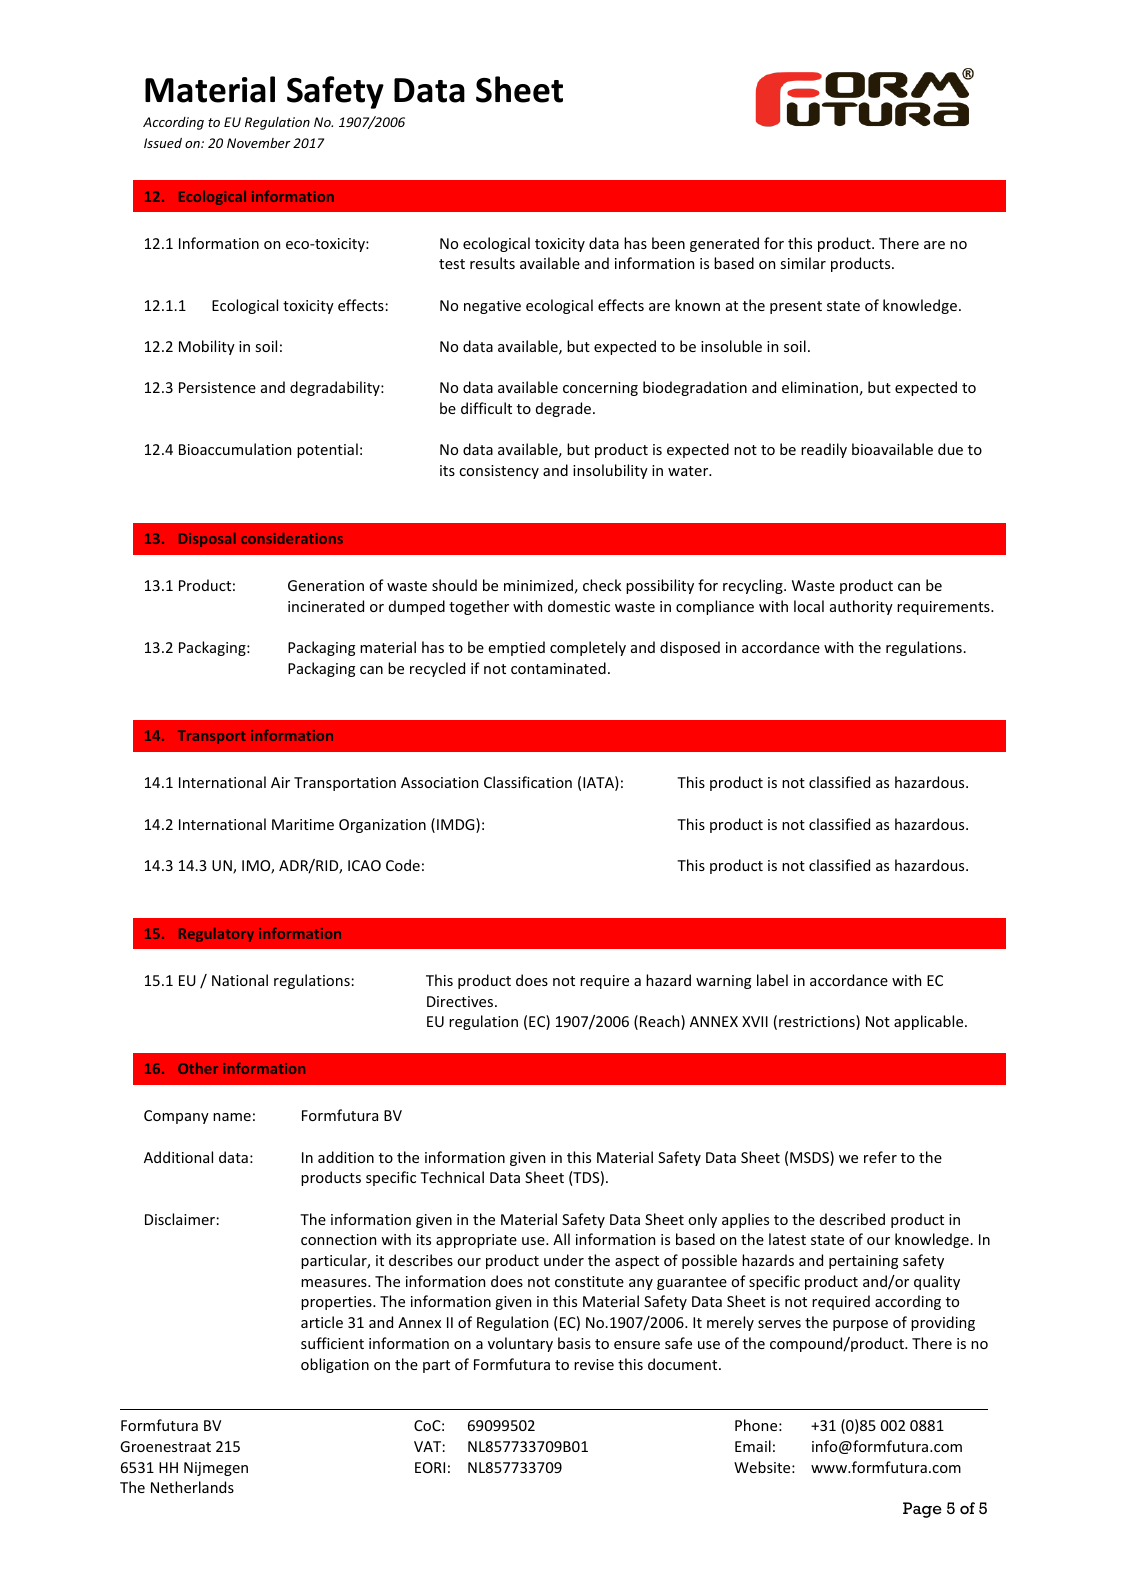  What do you see at coordinates (594, 1364) in the screenshot?
I see `revise` at bounding box center [594, 1364].
